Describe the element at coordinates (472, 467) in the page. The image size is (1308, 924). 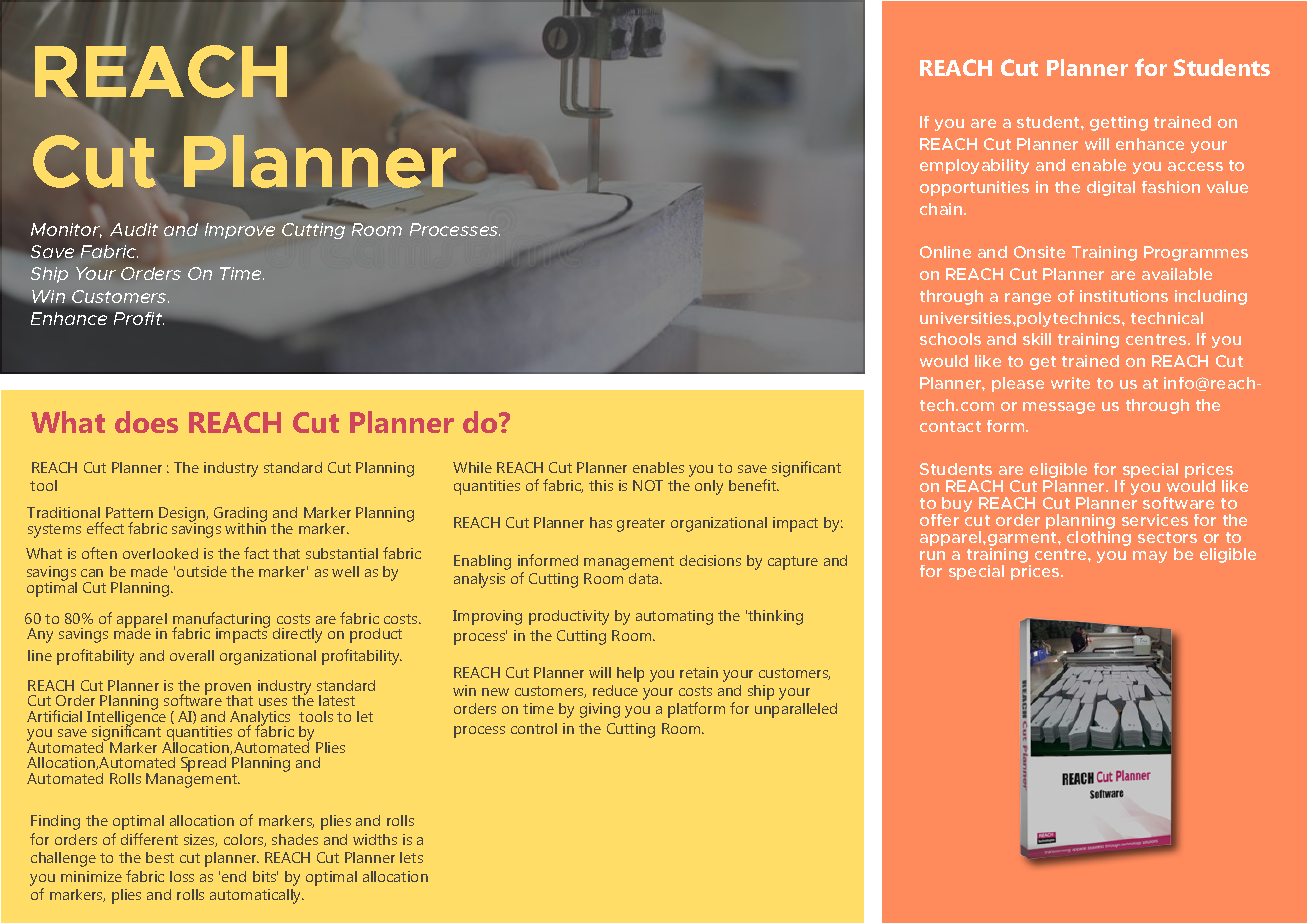
I see `While` at that location.
